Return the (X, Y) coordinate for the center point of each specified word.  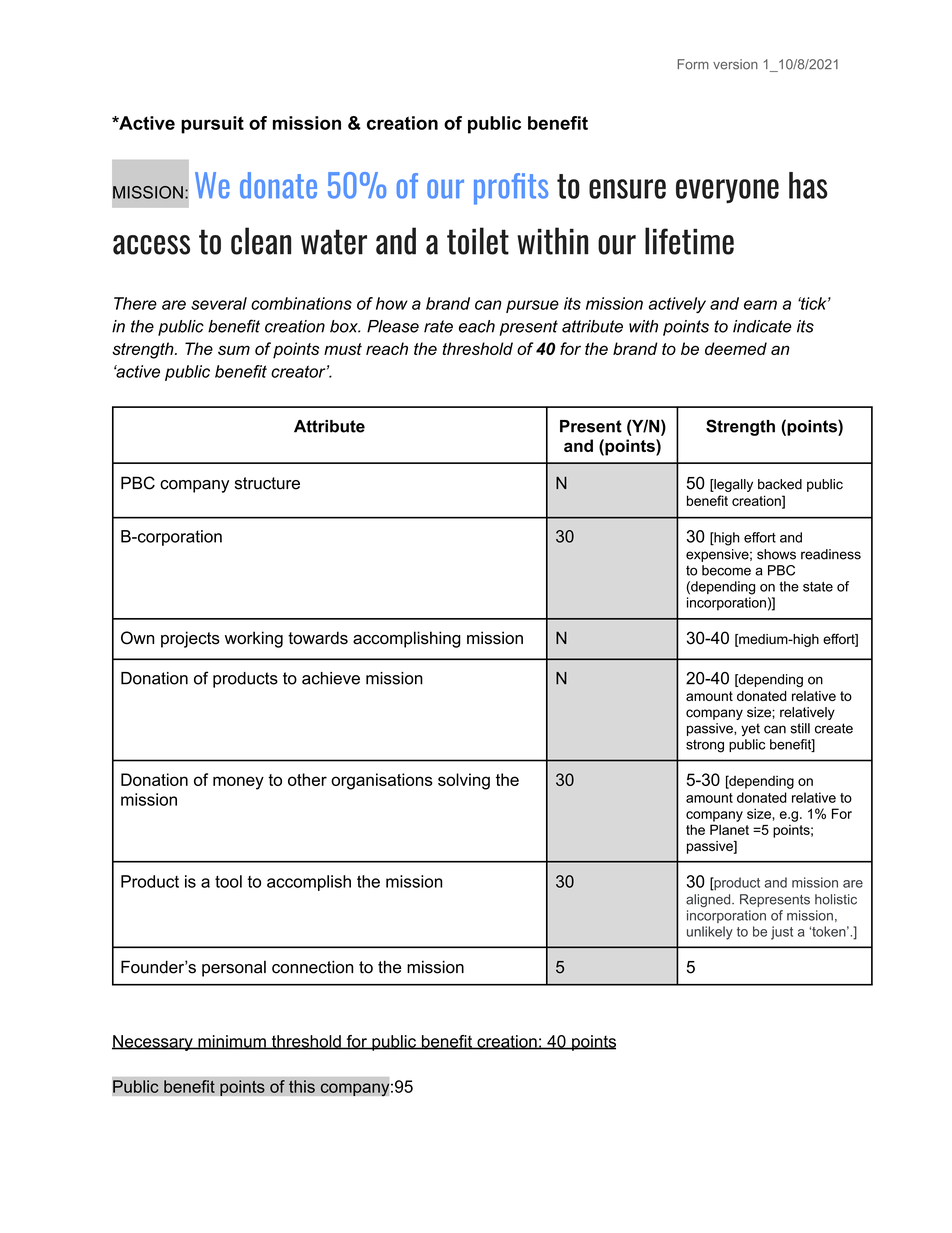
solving (464, 781)
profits (511, 189)
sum (234, 350)
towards (318, 638)
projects (190, 639)
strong (705, 746)
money (238, 783)
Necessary (153, 1043)
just (782, 933)
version (735, 64)
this (302, 1086)
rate (438, 326)
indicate (762, 326)
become (726, 570)
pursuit (212, 125)
